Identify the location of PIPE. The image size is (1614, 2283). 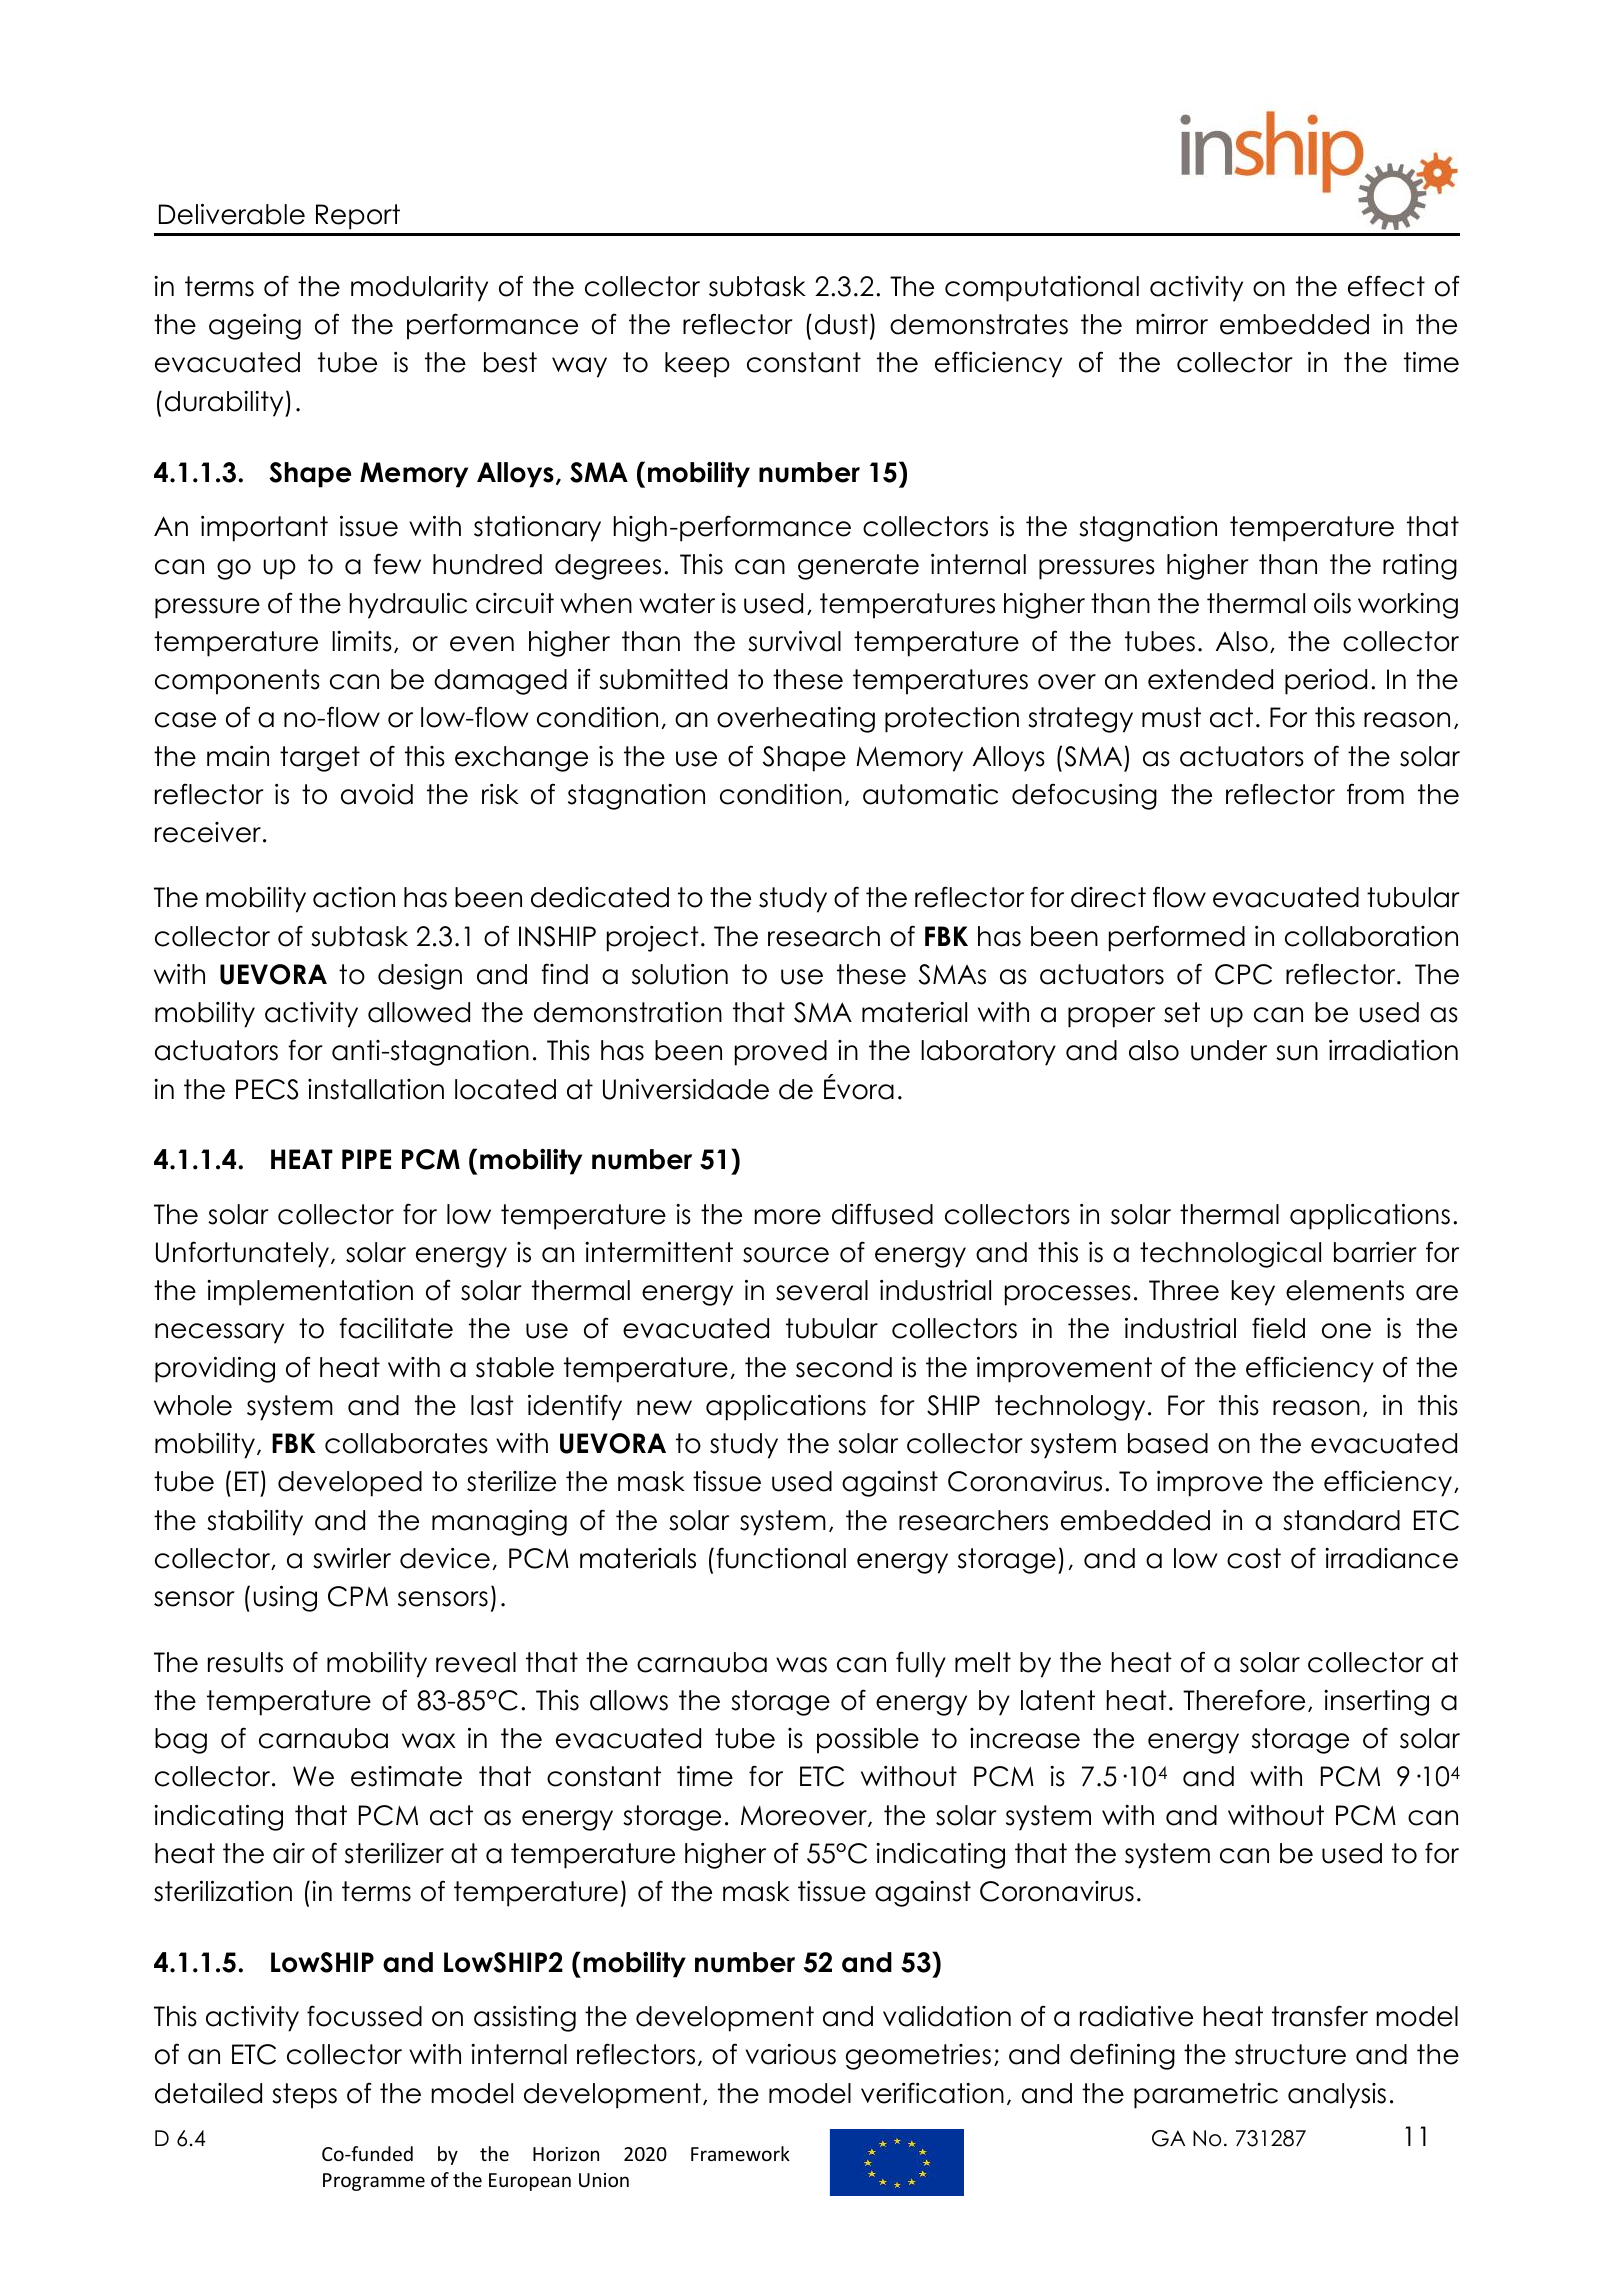
(366, 1159).
